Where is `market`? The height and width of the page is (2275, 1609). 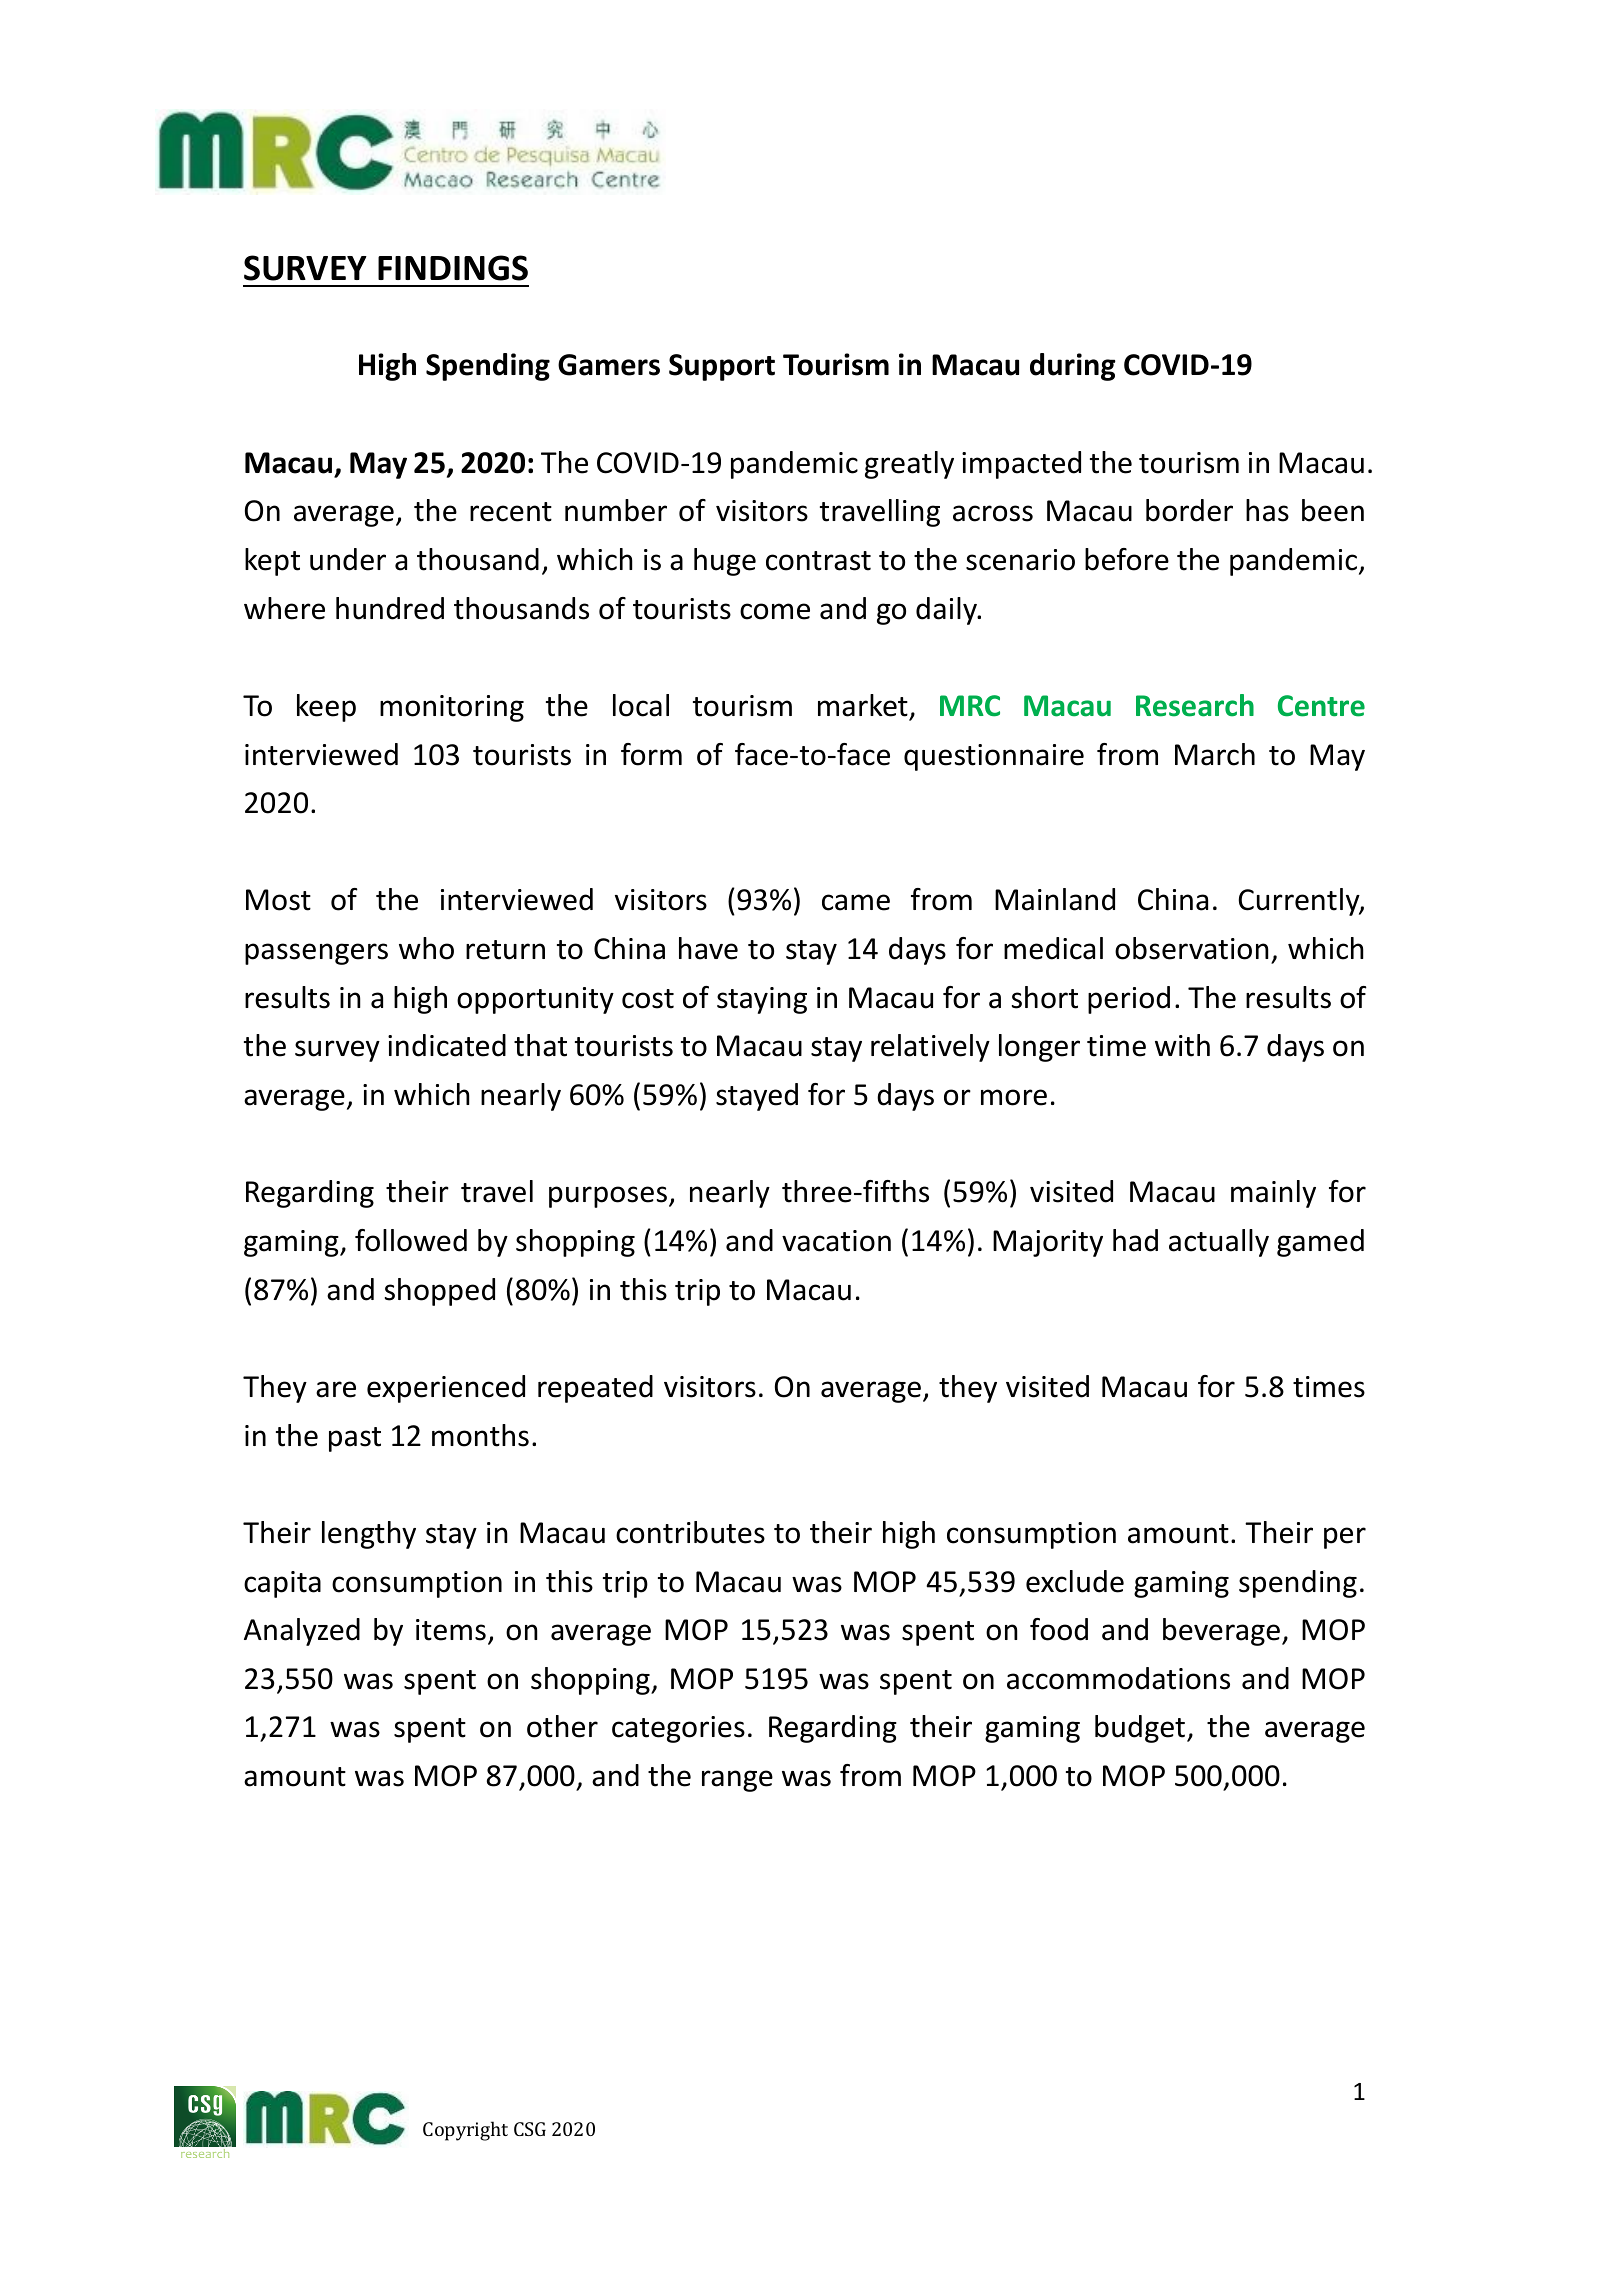 market is located at coordinates (863, 705).
